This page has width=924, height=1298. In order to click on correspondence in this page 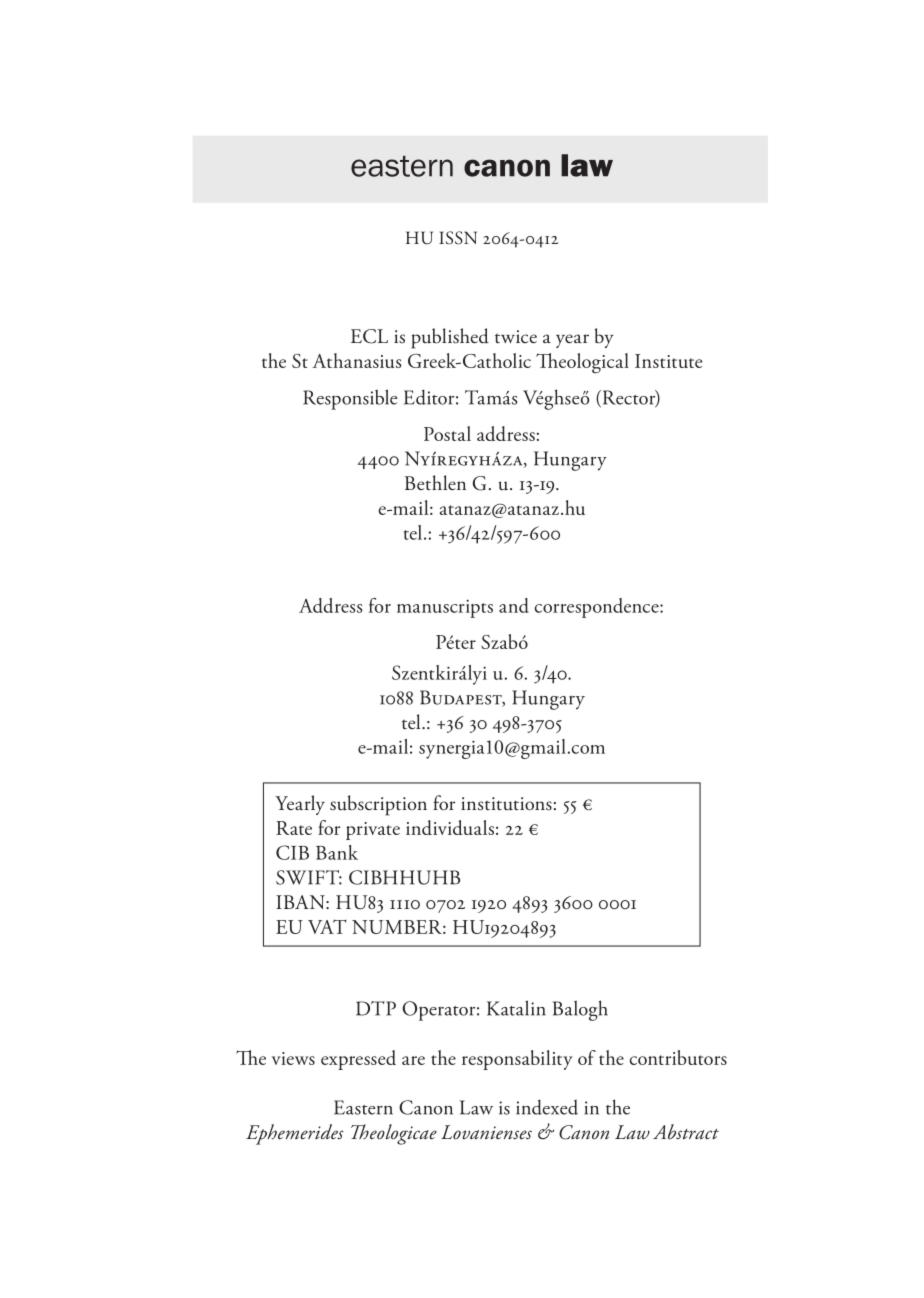, I will do `click(598, 608)`.
